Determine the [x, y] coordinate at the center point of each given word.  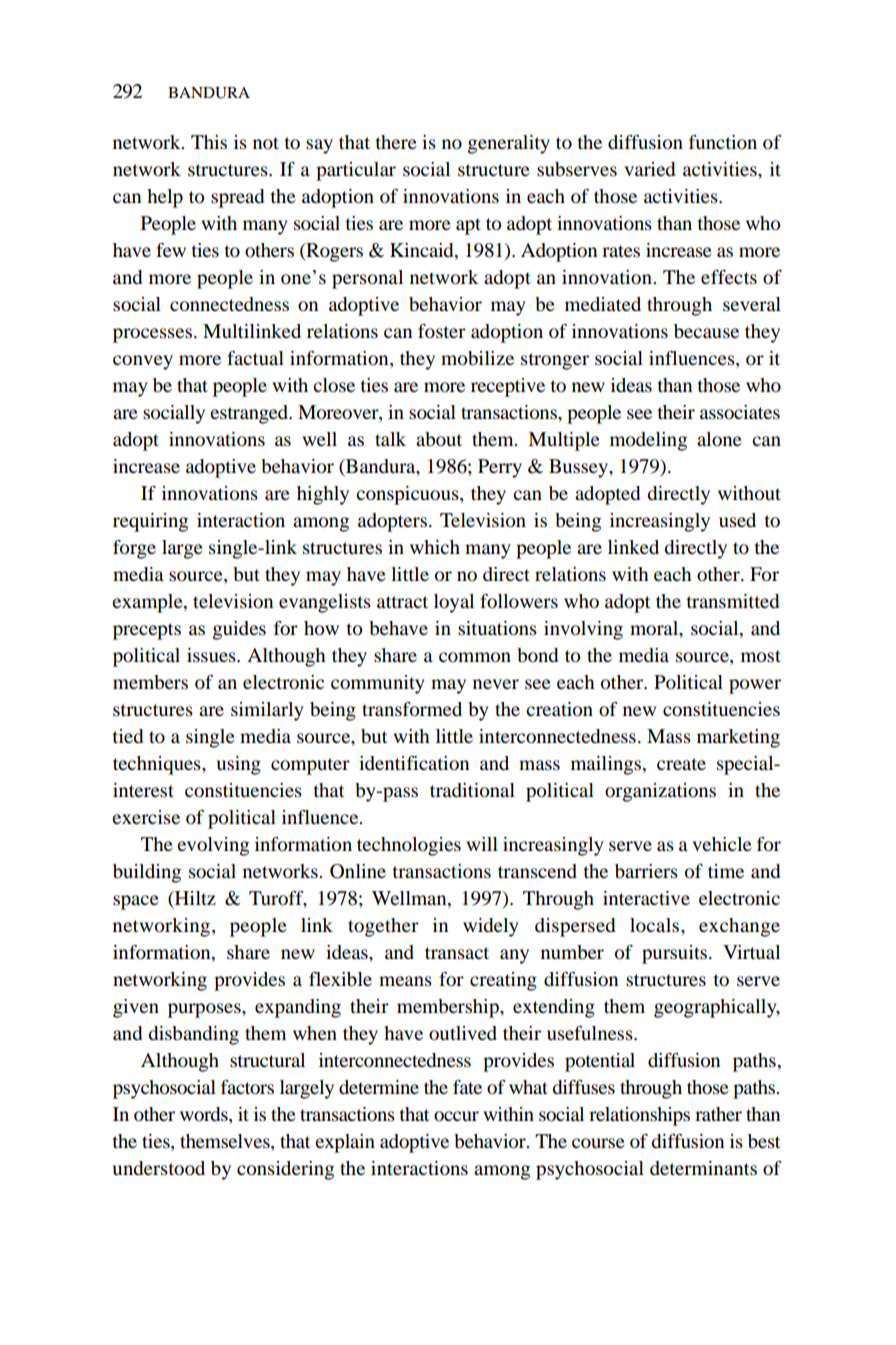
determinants [703, 1168]
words [205, 1115]
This [209, 142]
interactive [646, 898]
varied [649, 169]
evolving [213, 846]
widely [491, 927]
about [439, 439]
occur [456, 1116]
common [475, 657]
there [396, 142]
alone [719, 439]
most [761, 656]
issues [212, 655]
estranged [250, 414]
